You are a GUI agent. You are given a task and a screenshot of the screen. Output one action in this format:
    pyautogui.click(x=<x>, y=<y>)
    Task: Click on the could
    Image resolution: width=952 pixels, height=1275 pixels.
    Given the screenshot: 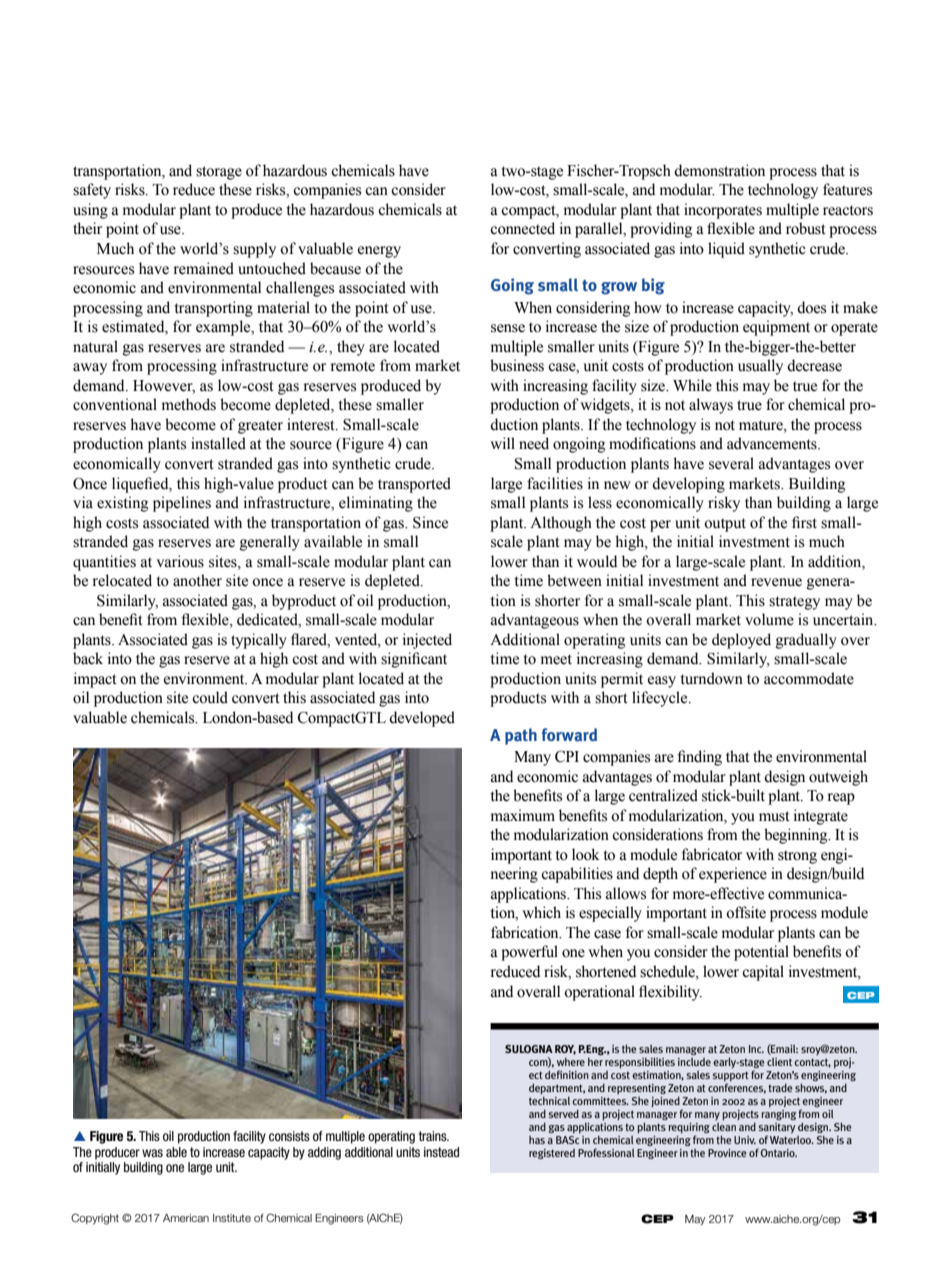 What is the action you would take?
    pyautogui.click(x=210, y=697)
